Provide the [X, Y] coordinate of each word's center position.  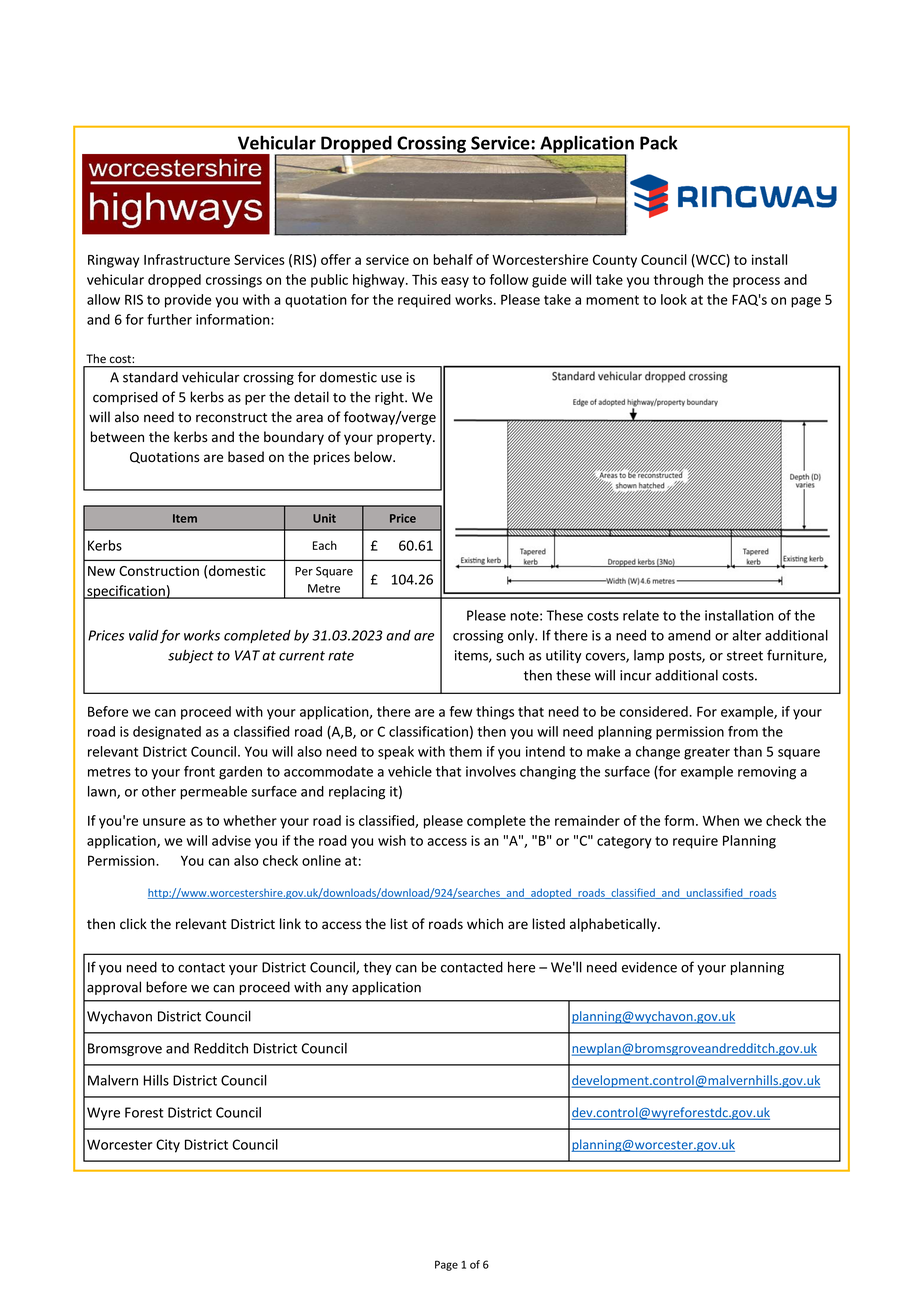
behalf [453, 259]
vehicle [410, 771]
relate [641, 615]
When [721, 820]
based [246, 457]
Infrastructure [187, 259]
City [168, 1146]
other [159, 791]
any [337, 990]
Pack [659, 142]
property [405, 439]
